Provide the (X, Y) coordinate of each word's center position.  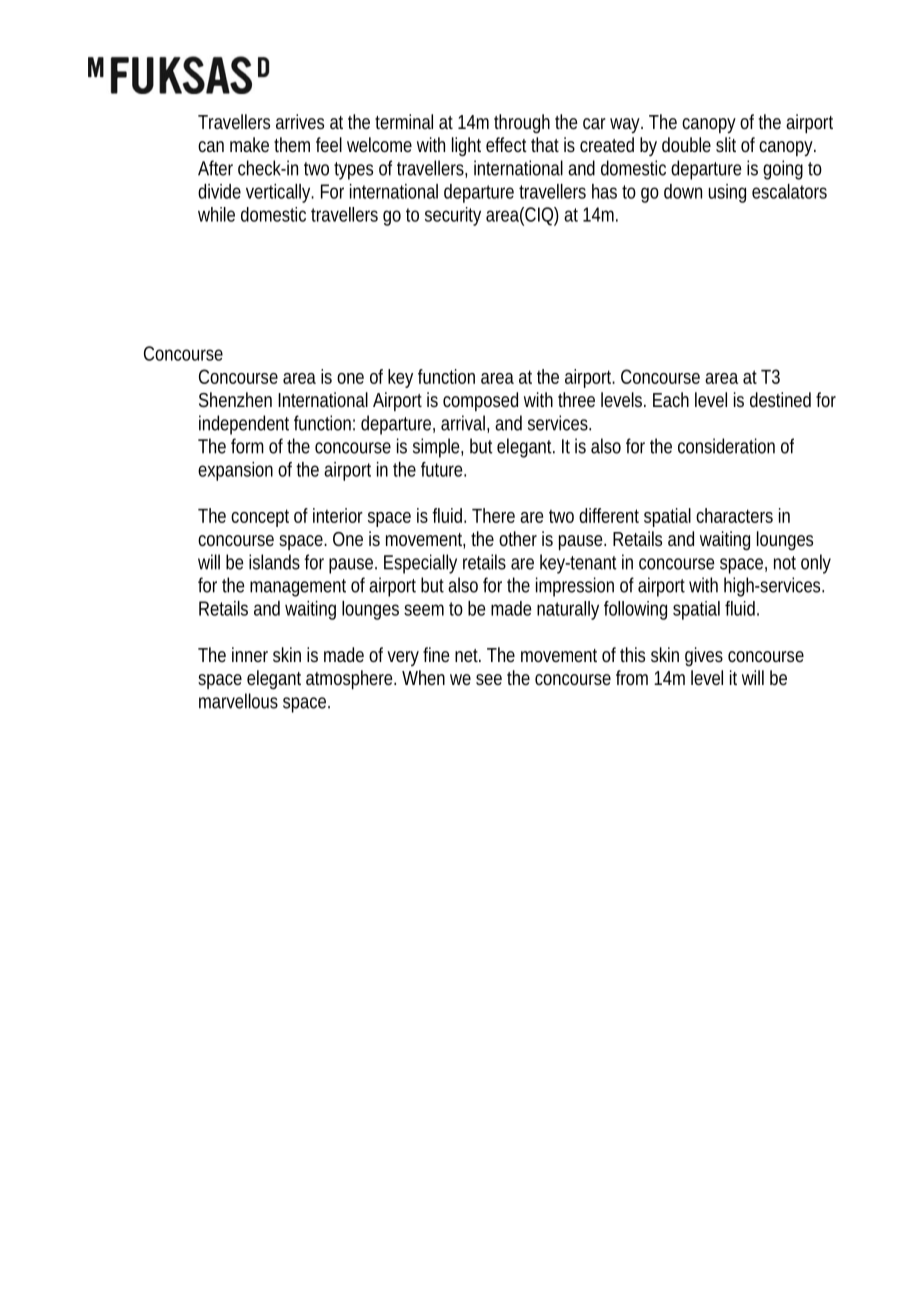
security (453, 216)
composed (480, 401)
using (727, 193)
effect (506, 144)
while (216, 214)
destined (780, 399)
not (785, 563)
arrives (300, 121)
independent (244, 425)
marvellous (238, 701)
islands (274, 562)
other (518, 538)
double (686, 144)
